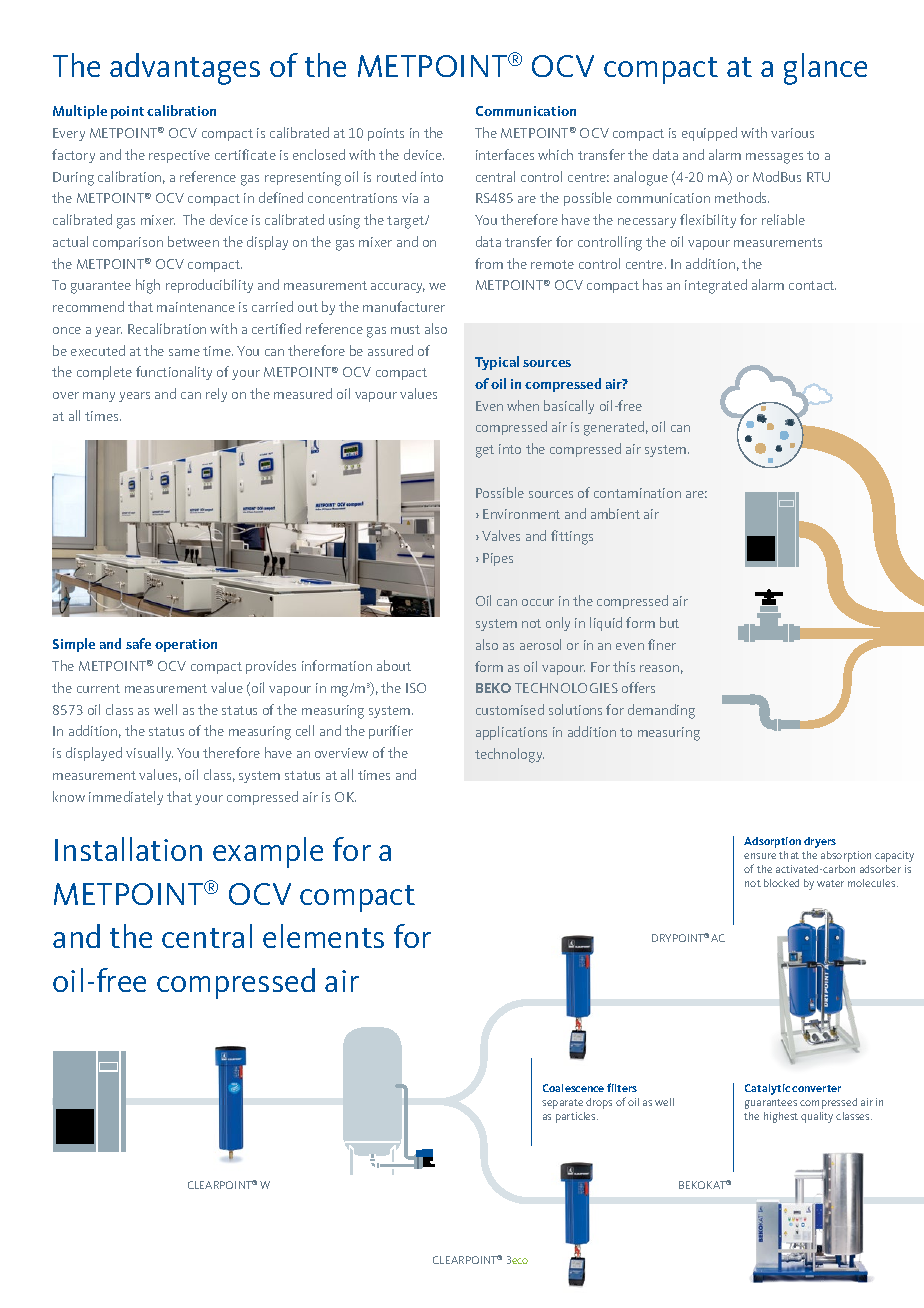  I want to click on but, so click(669, 622).
